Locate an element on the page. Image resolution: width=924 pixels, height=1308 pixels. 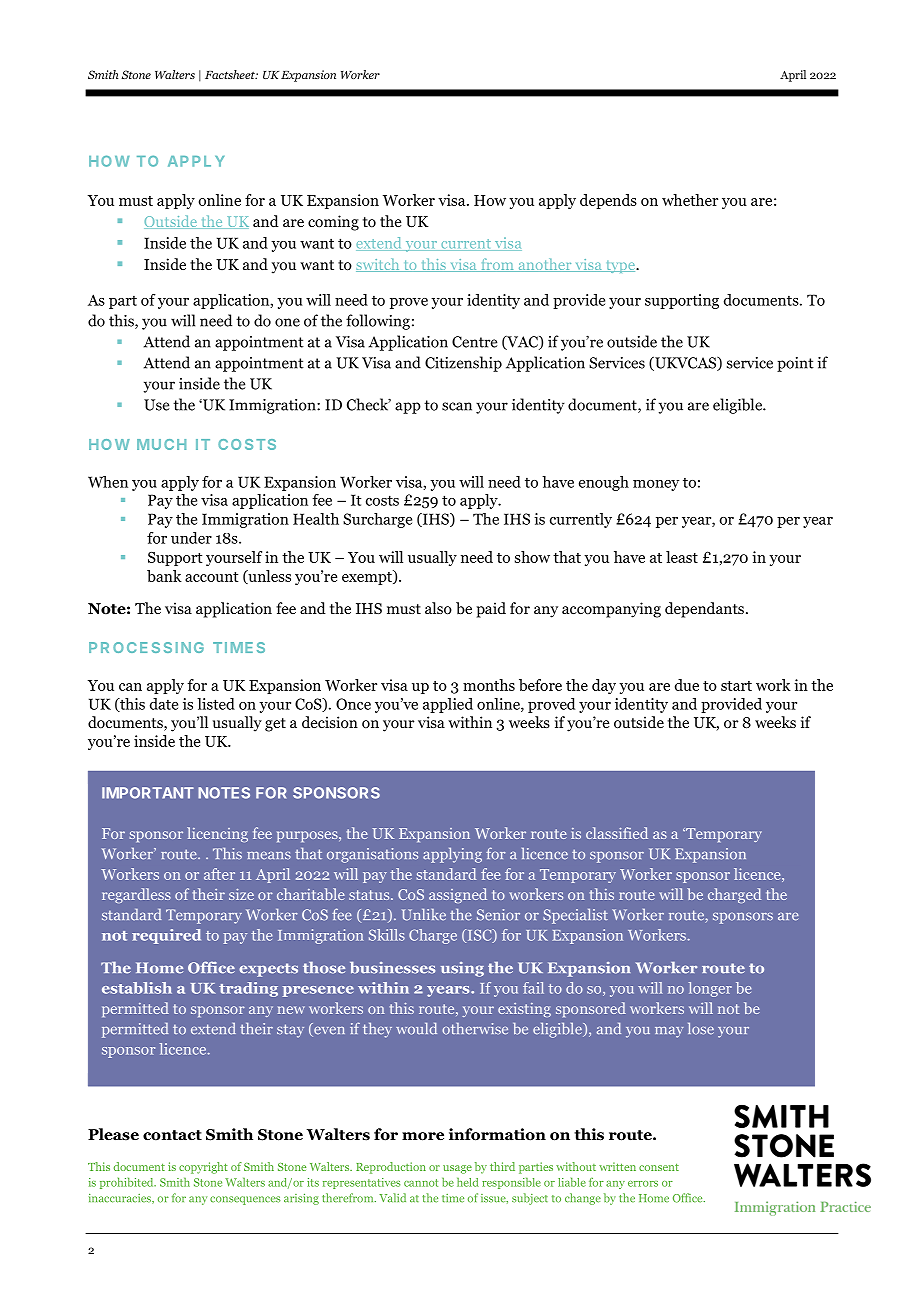
copyright is located at coordinates (203, 1168).
